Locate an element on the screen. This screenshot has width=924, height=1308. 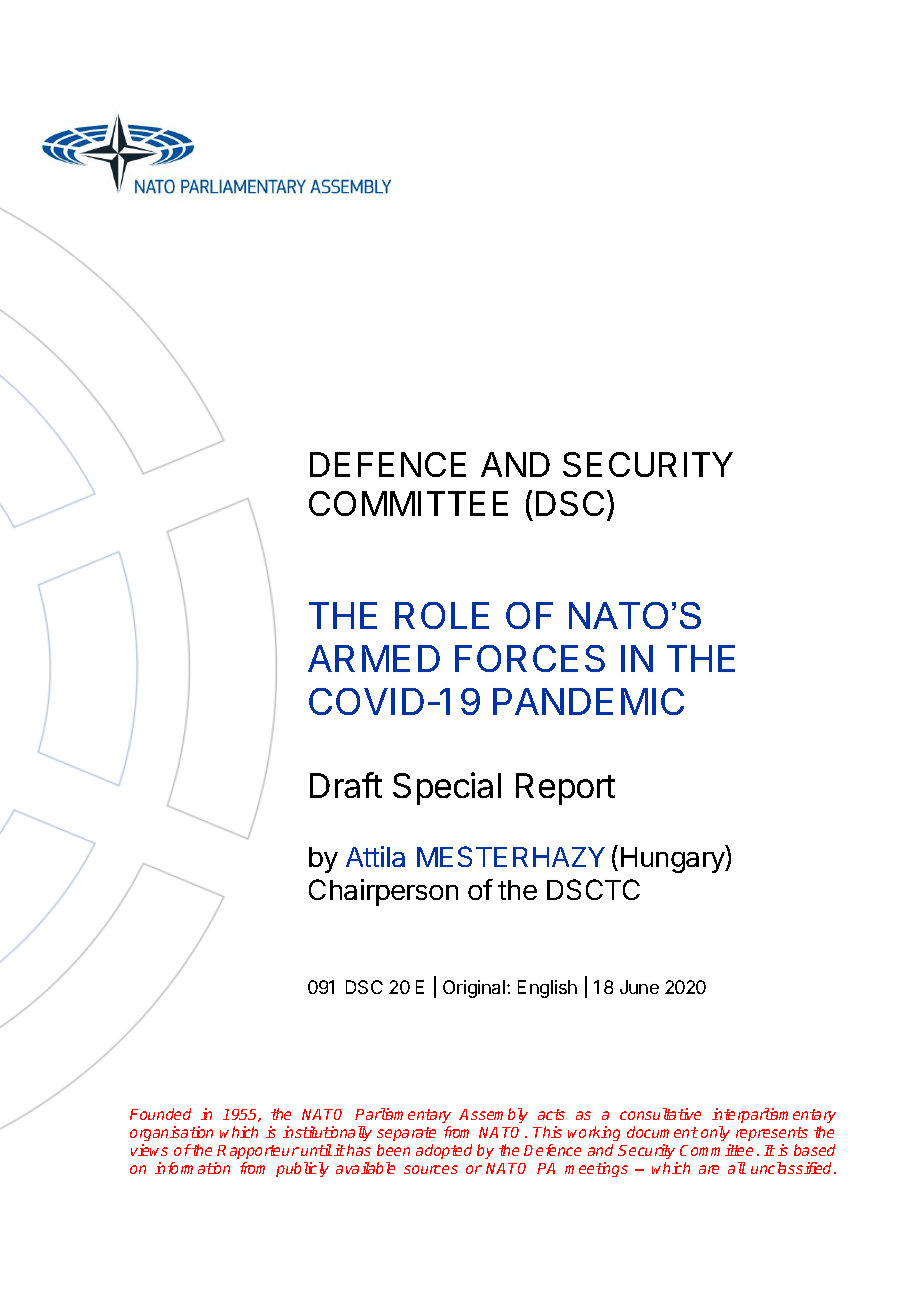
ROLE is located at coordinates (442, 615).
